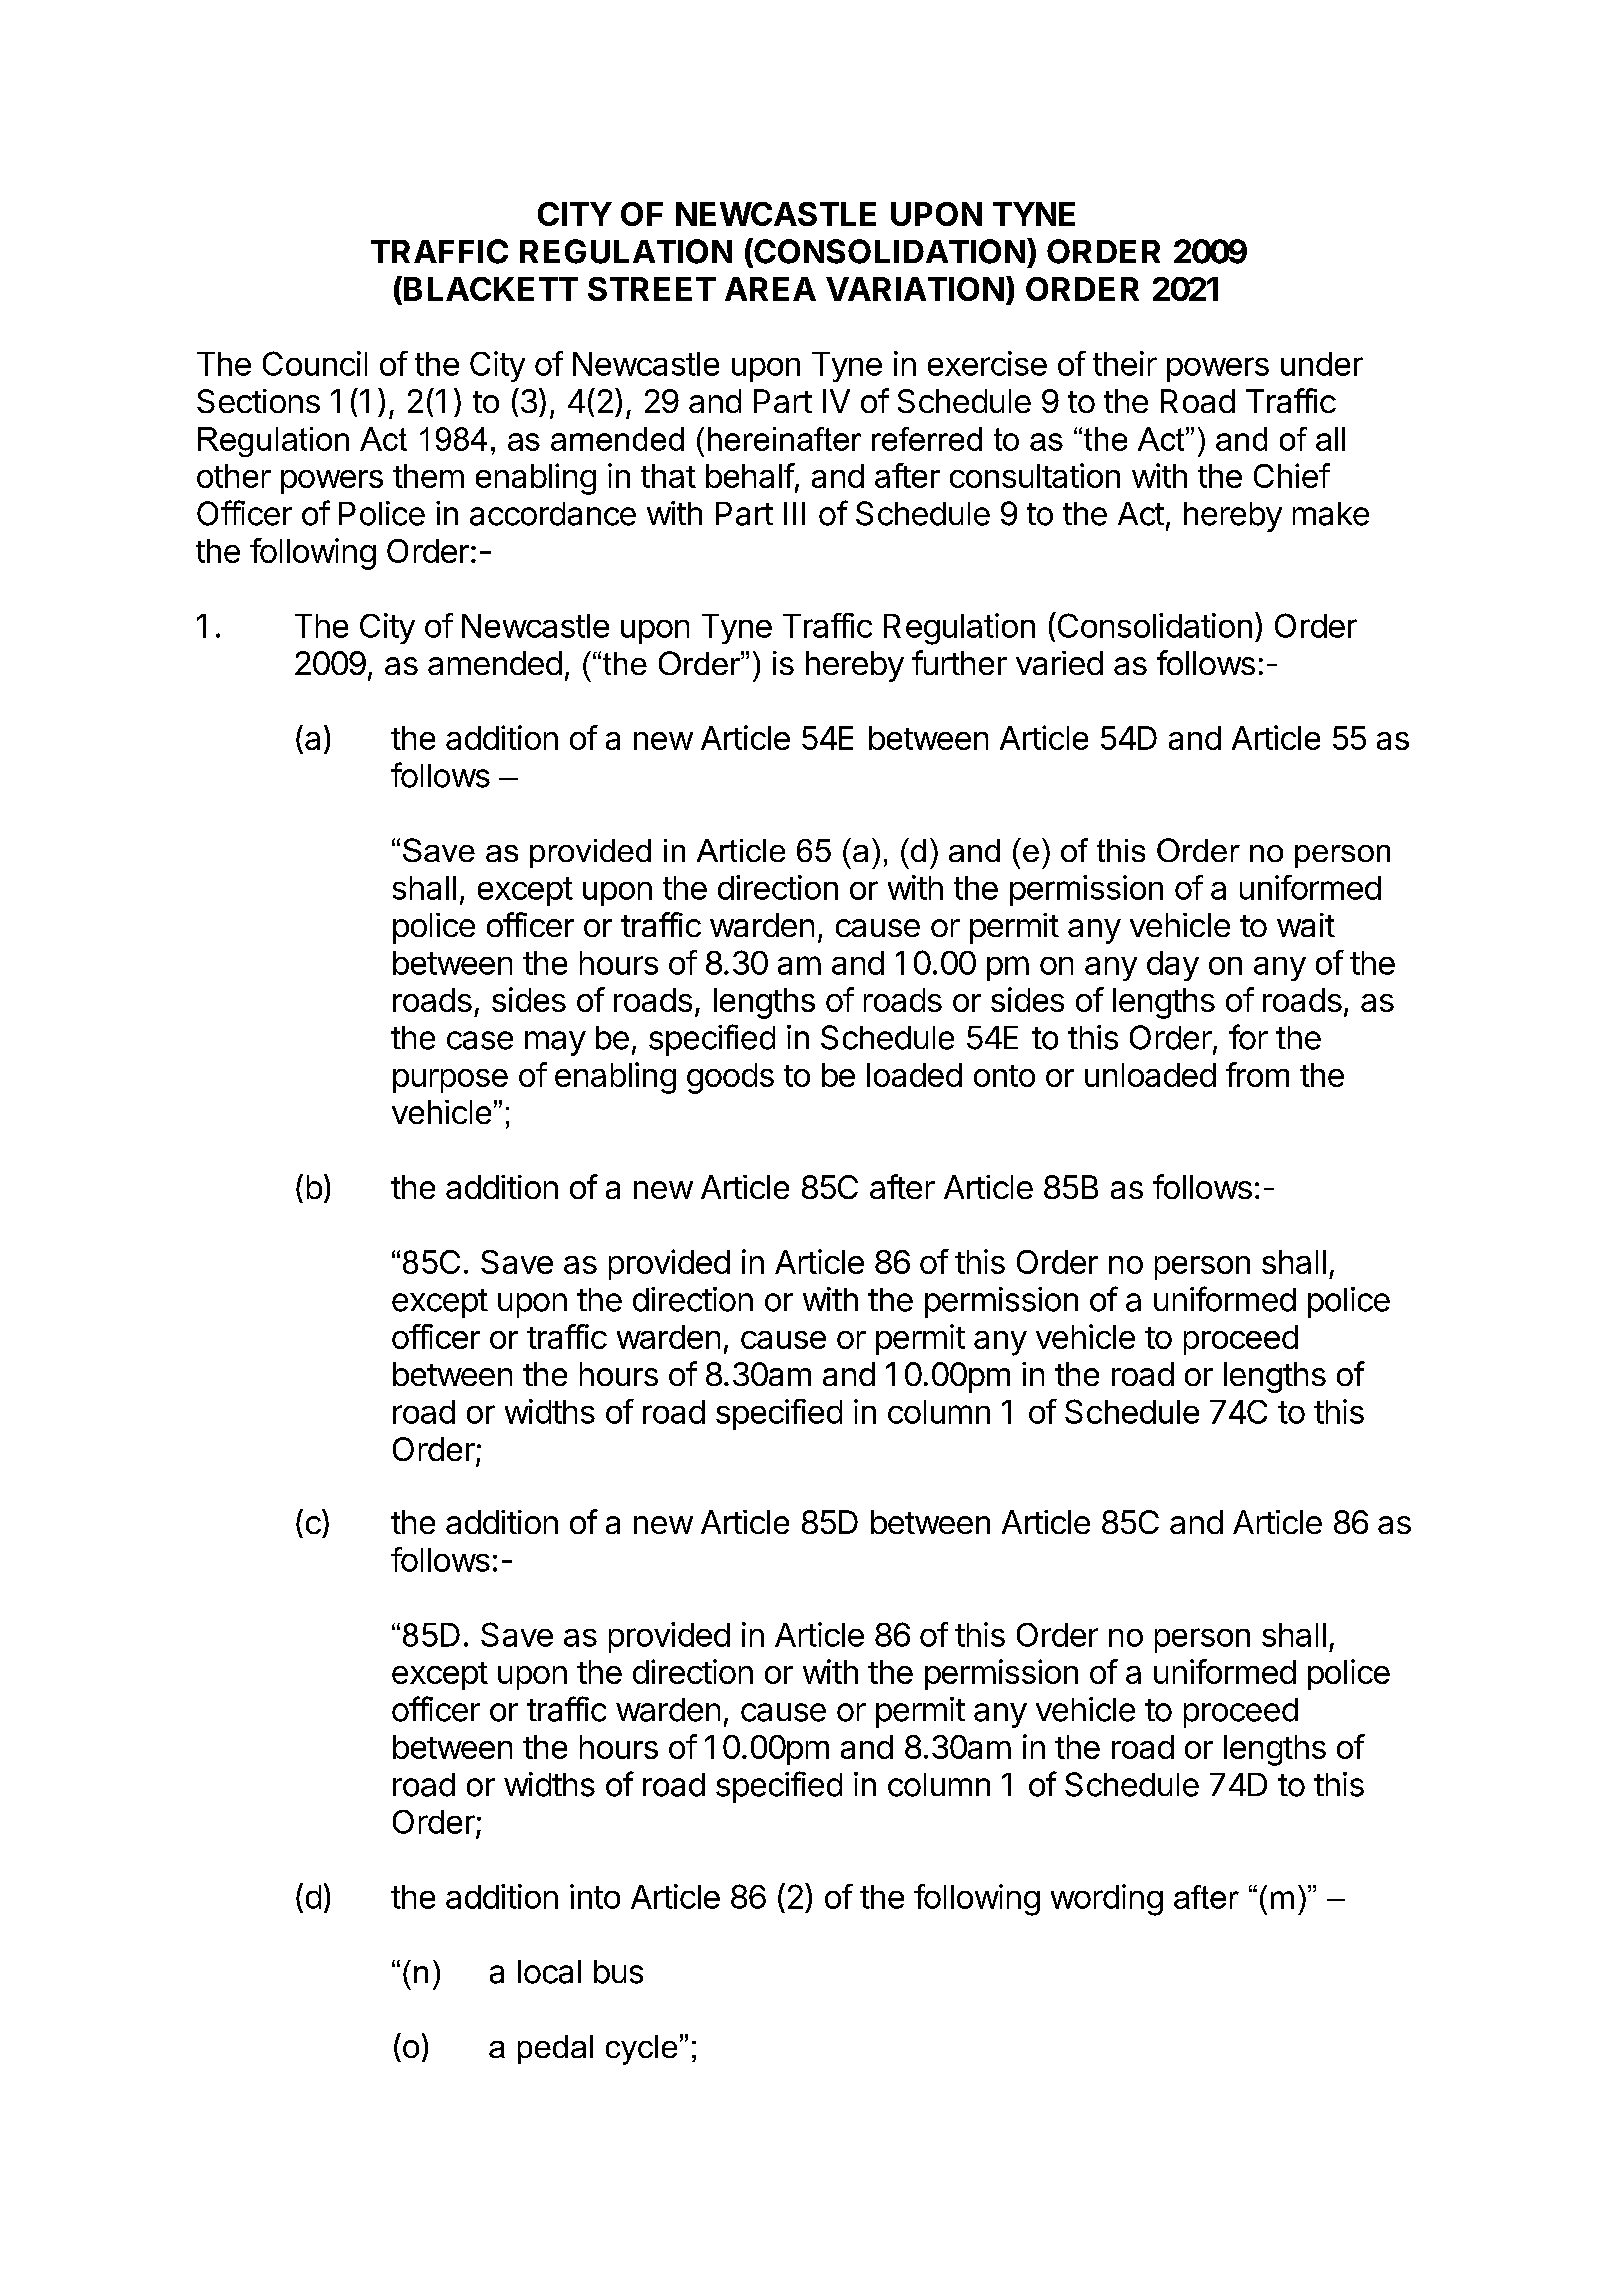 This screenshot has height=2283, width=1615. Describe the element at coordinates (641, 2050) in the screenshot. I see `cycle` at that location.
